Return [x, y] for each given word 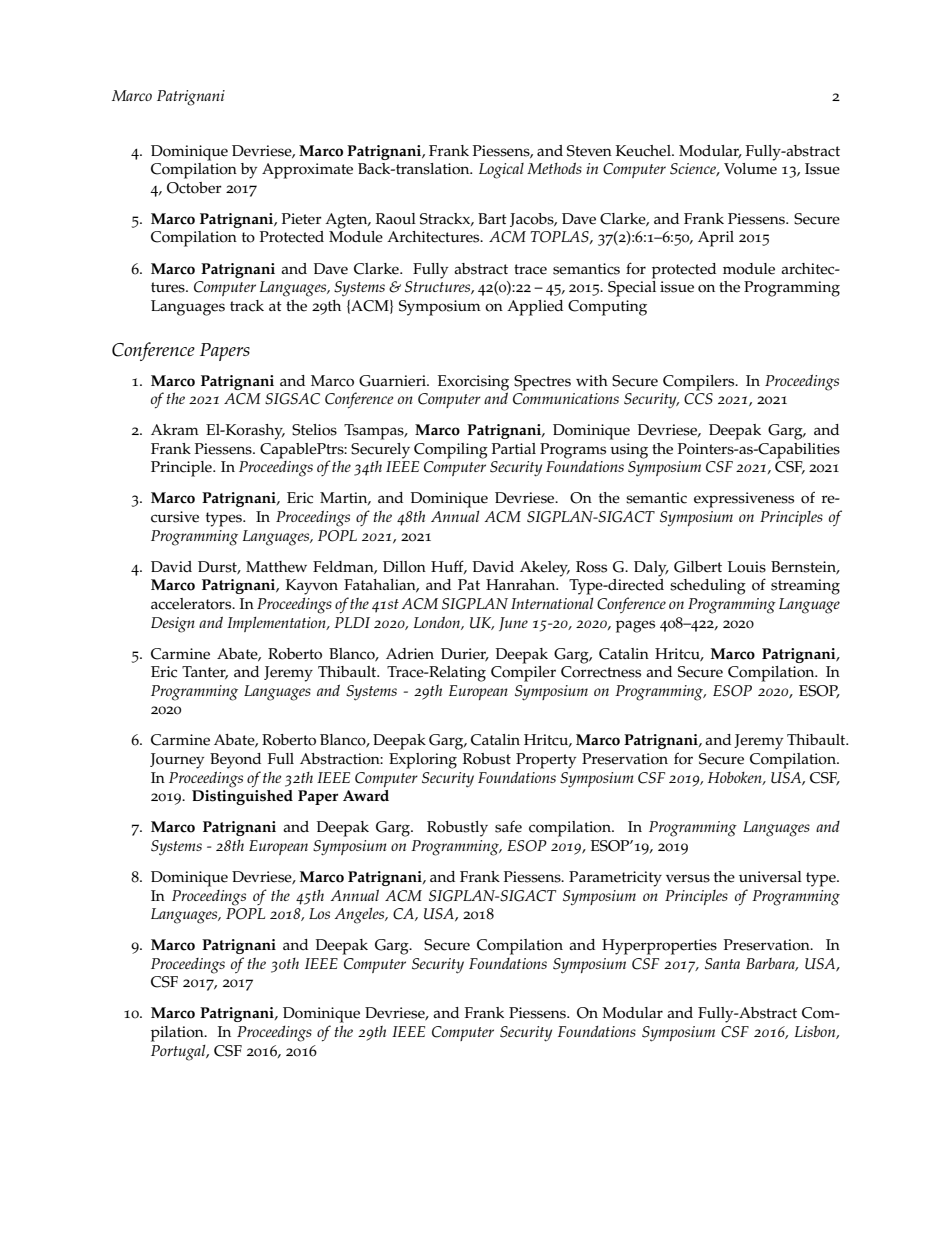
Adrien [410, 654]
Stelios [314, 430]
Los [319, 913]
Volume [750, 169]
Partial [514, 448]
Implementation [277, 624]
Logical [501, 171]
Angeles [361, 916]
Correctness [601, 672]
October [194, 188]
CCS [698, 399]
